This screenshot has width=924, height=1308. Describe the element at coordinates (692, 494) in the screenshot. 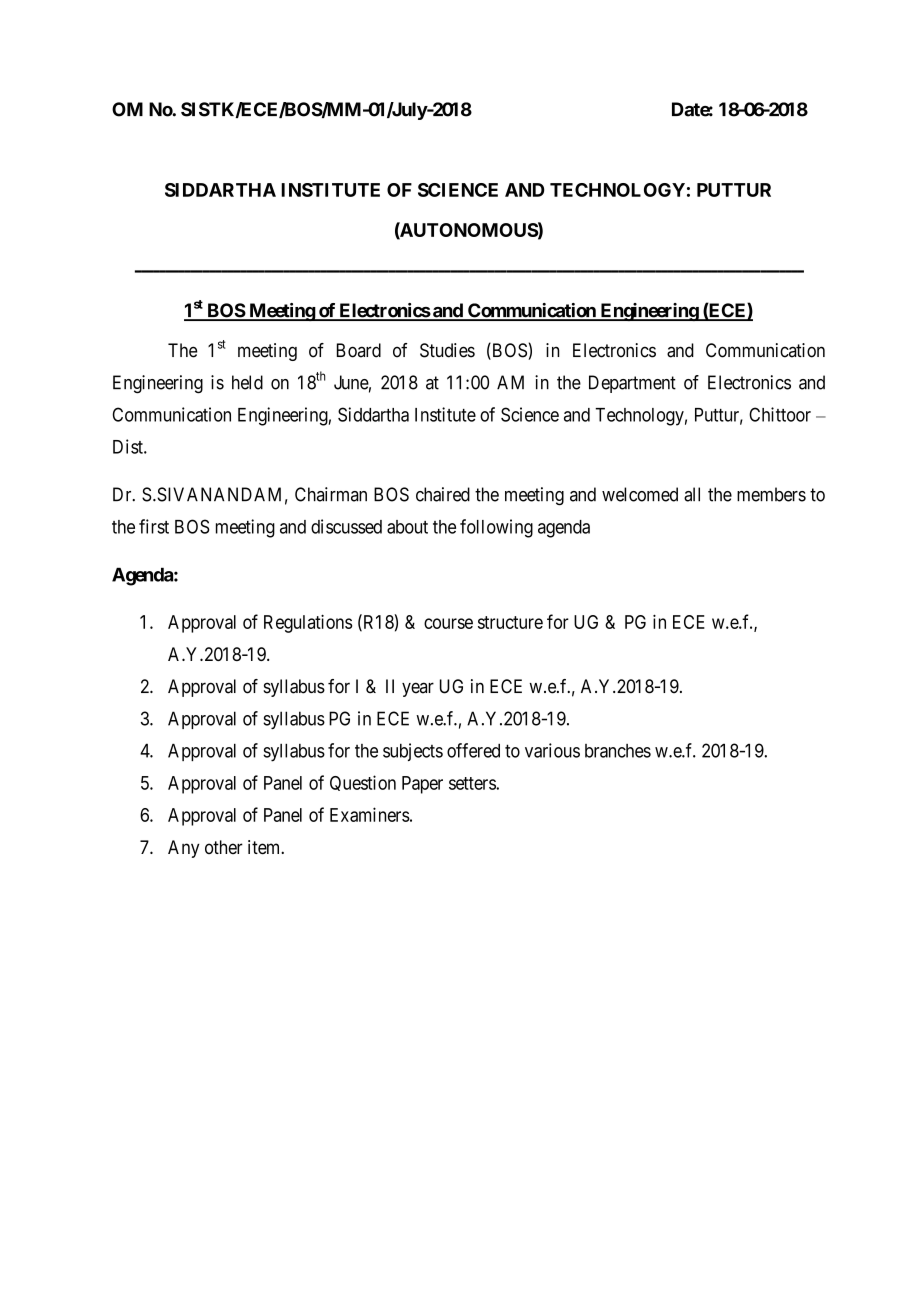

I see `all` at that location.
